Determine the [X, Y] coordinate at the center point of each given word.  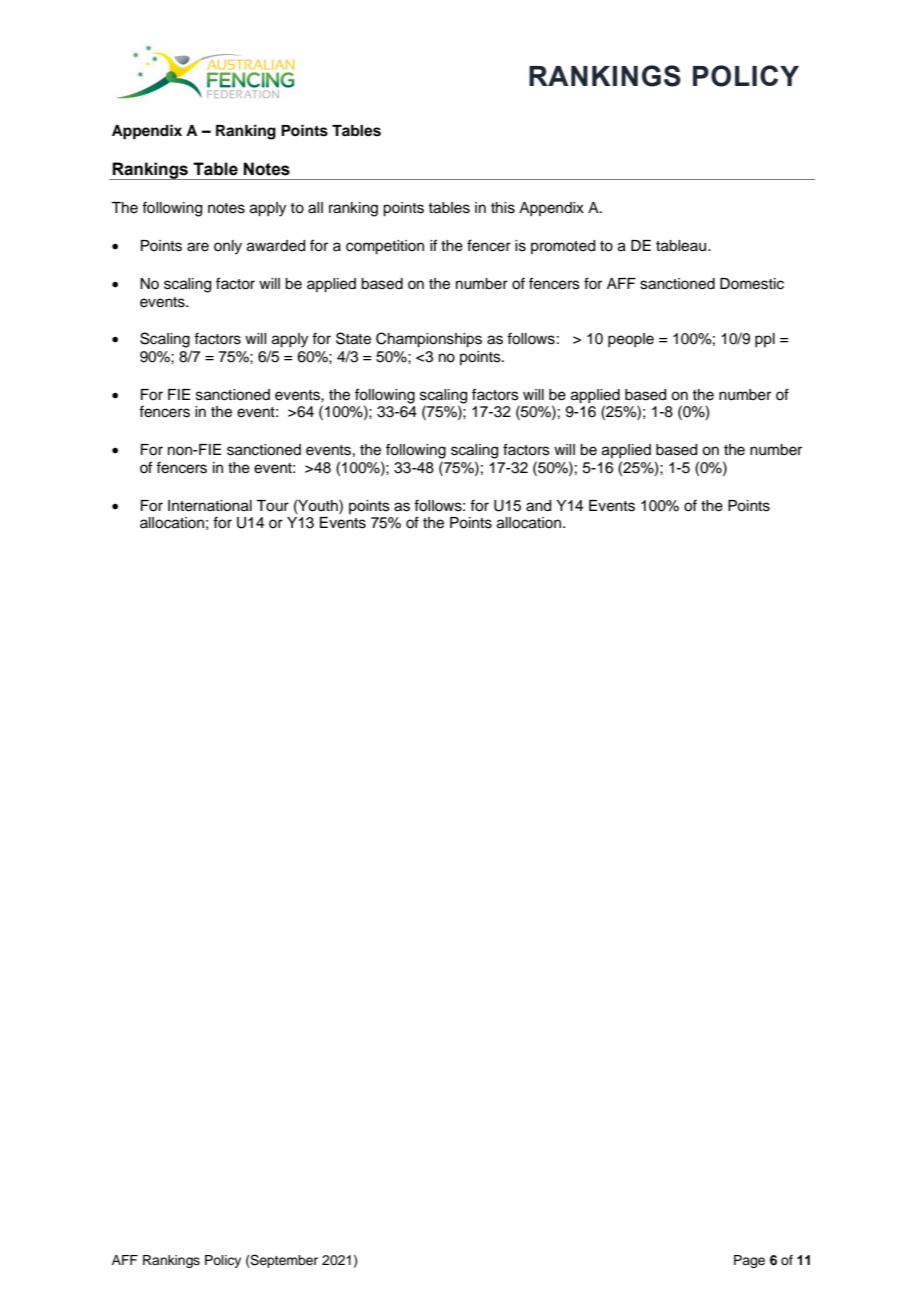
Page [749, 1261]
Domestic [752, 284]
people [631, 340]
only [228, 247]
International [210, 506]
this [503, 208]
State [353, 338]
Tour [272, 506]
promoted [563, 247]
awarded [276, 246]
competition [385, 247]
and [538, 506]
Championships [429, 340]
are [198, 247]
